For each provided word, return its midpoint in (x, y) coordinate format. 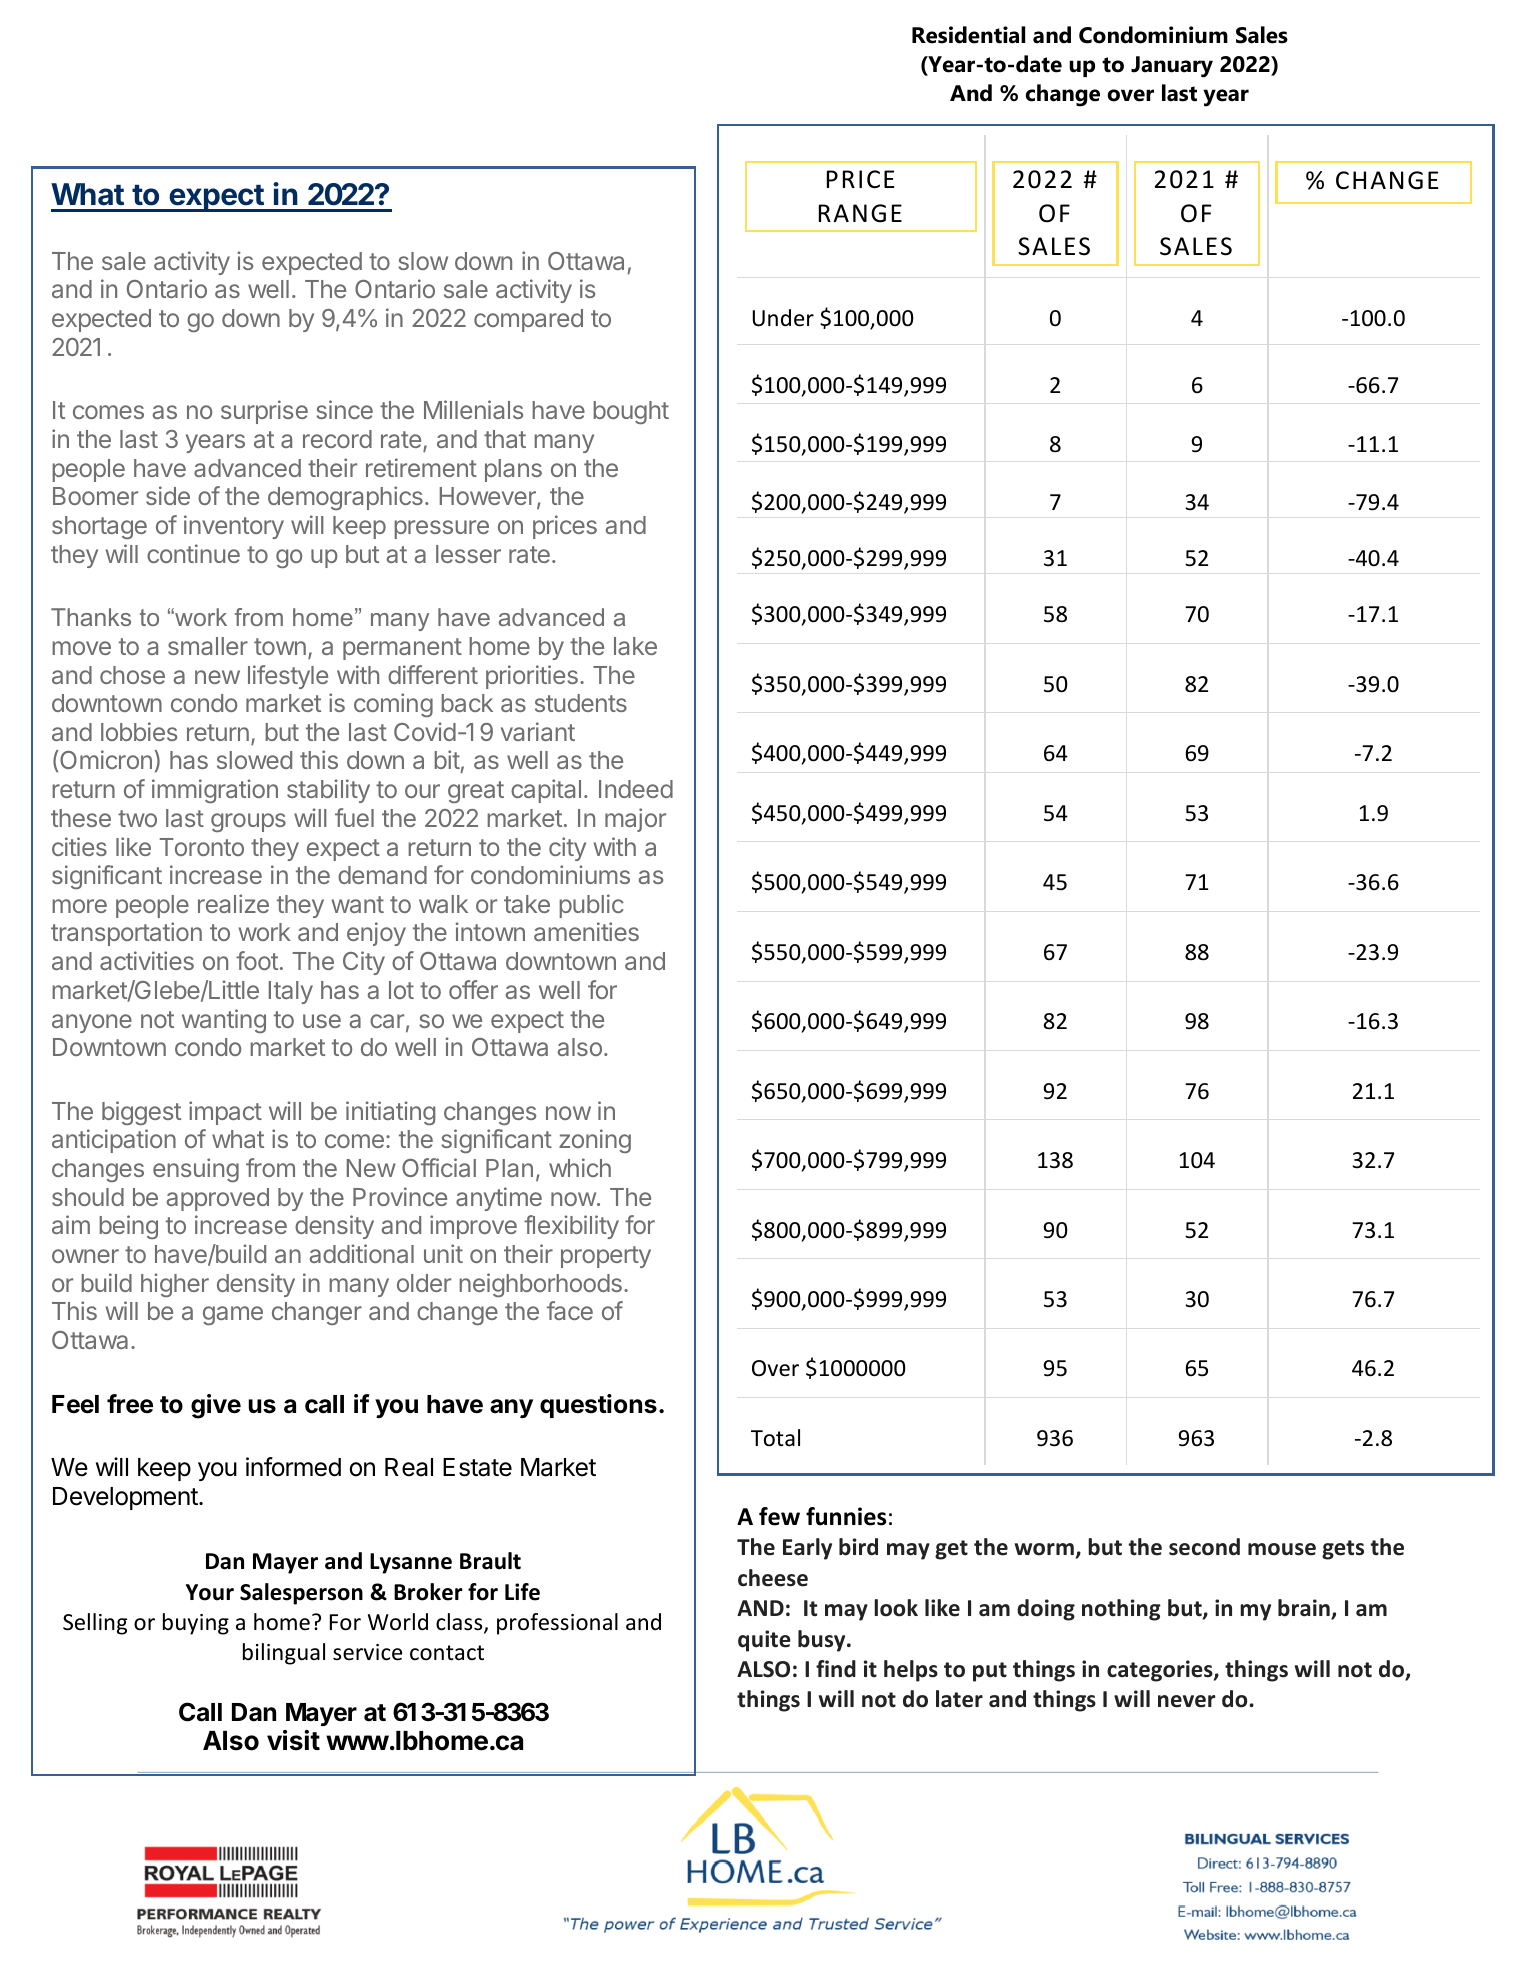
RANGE (860, 213)
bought (631, 412)
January (1172, 67)
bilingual (284, 1654)
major (635, 820)
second (1204, 1547)
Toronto (202, 847)
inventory (234, 527)
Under (783, 318)
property (606, 1257)
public (591, 906)
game (233, 1315)
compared (528, 320)
